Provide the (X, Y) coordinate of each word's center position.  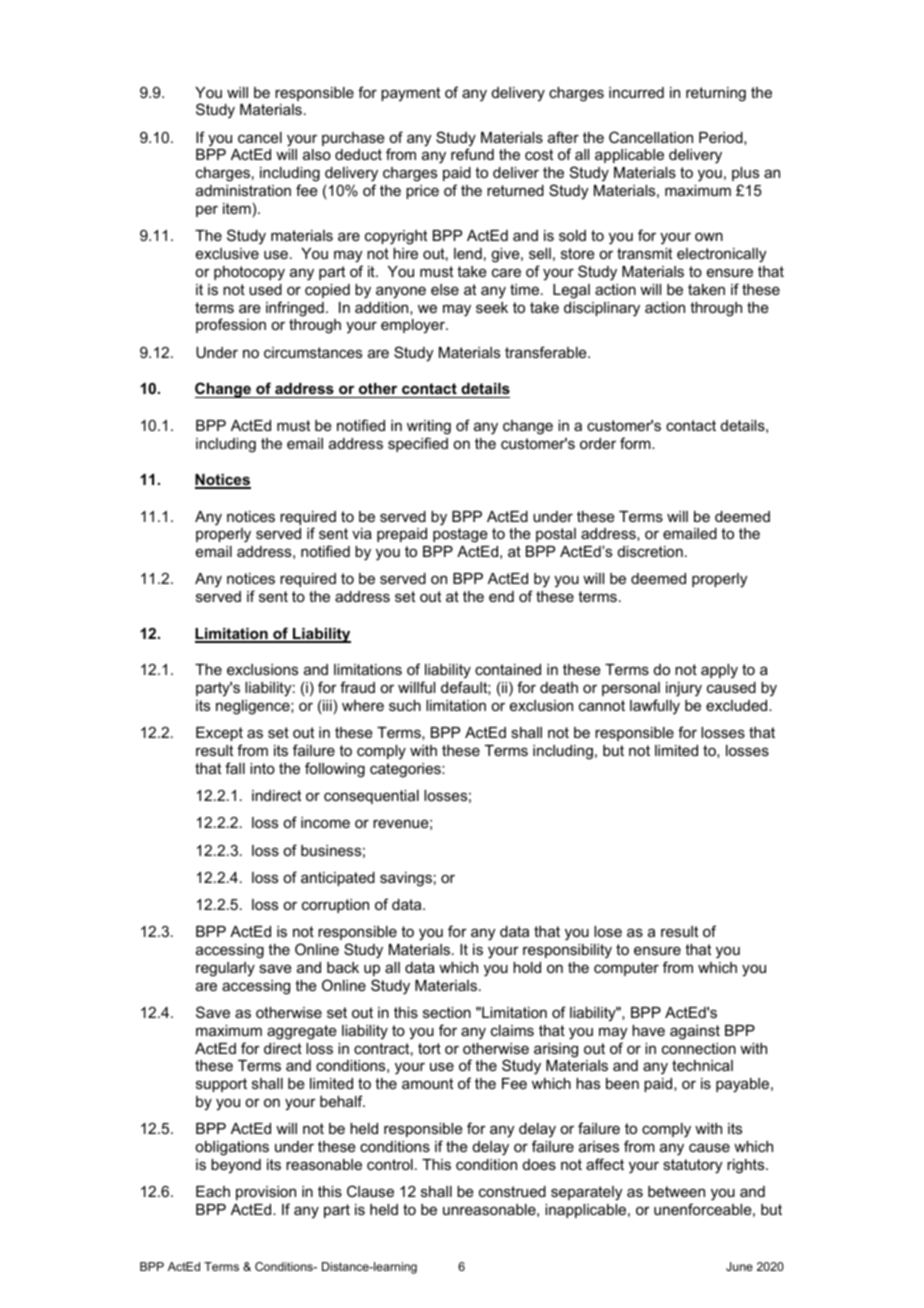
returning (716, 94)
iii (326, 707)
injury (684, 689)
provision (266, 1193)
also (317, 154)
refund (472, 154)
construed (512, 1191)
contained (508, 669)
